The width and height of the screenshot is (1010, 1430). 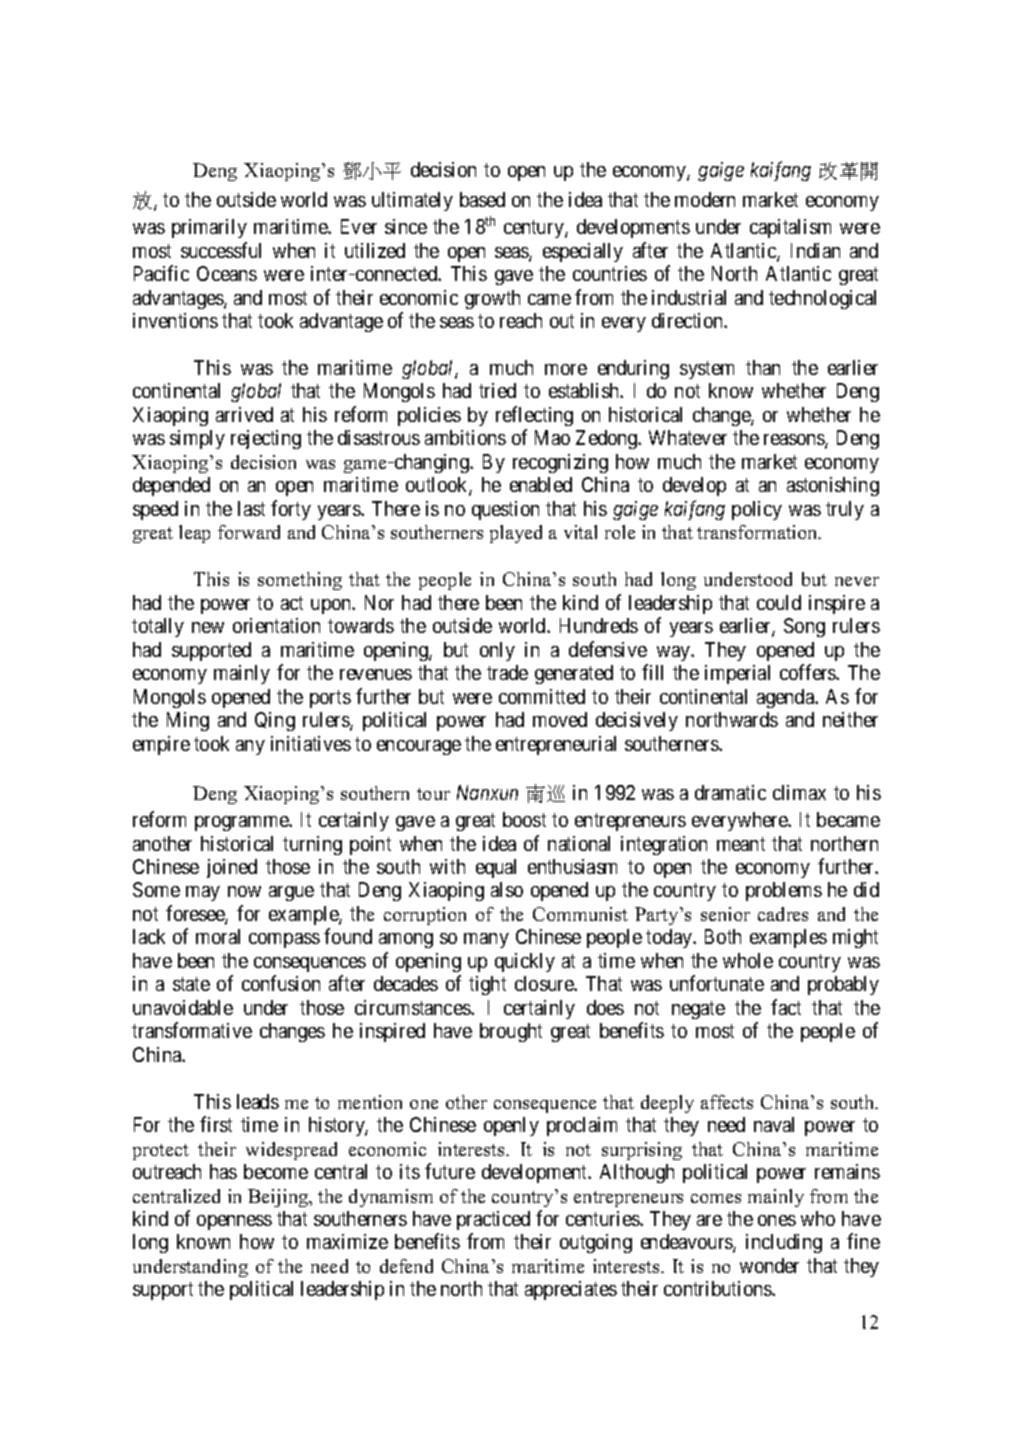 I want to click on forward, so click(x=249, y=532).
